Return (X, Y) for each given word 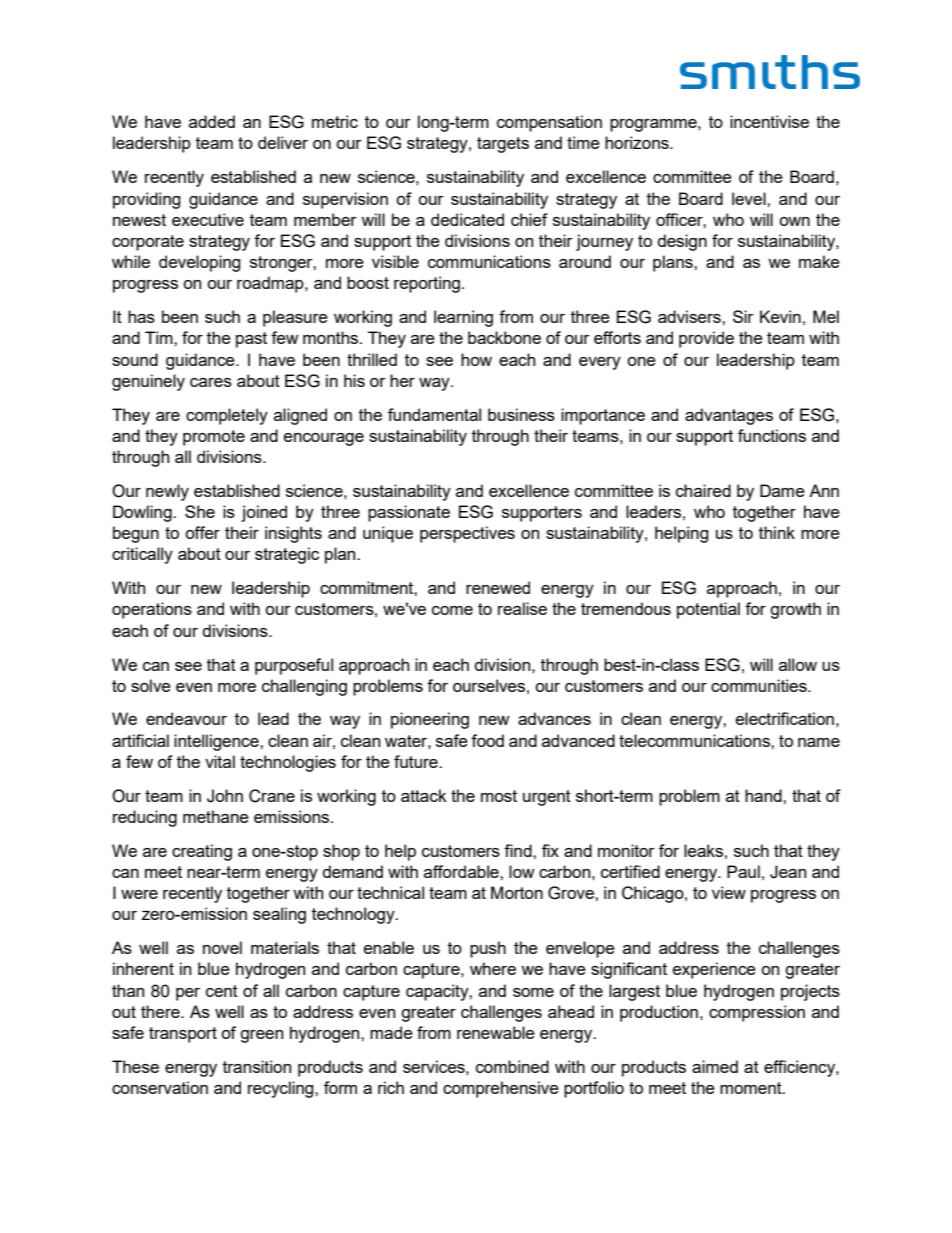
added (212, 121)
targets (503, 145)
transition (257, 1066)
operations (152, 610)
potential (708, 610)
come (452, 610)
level (750, 198)
